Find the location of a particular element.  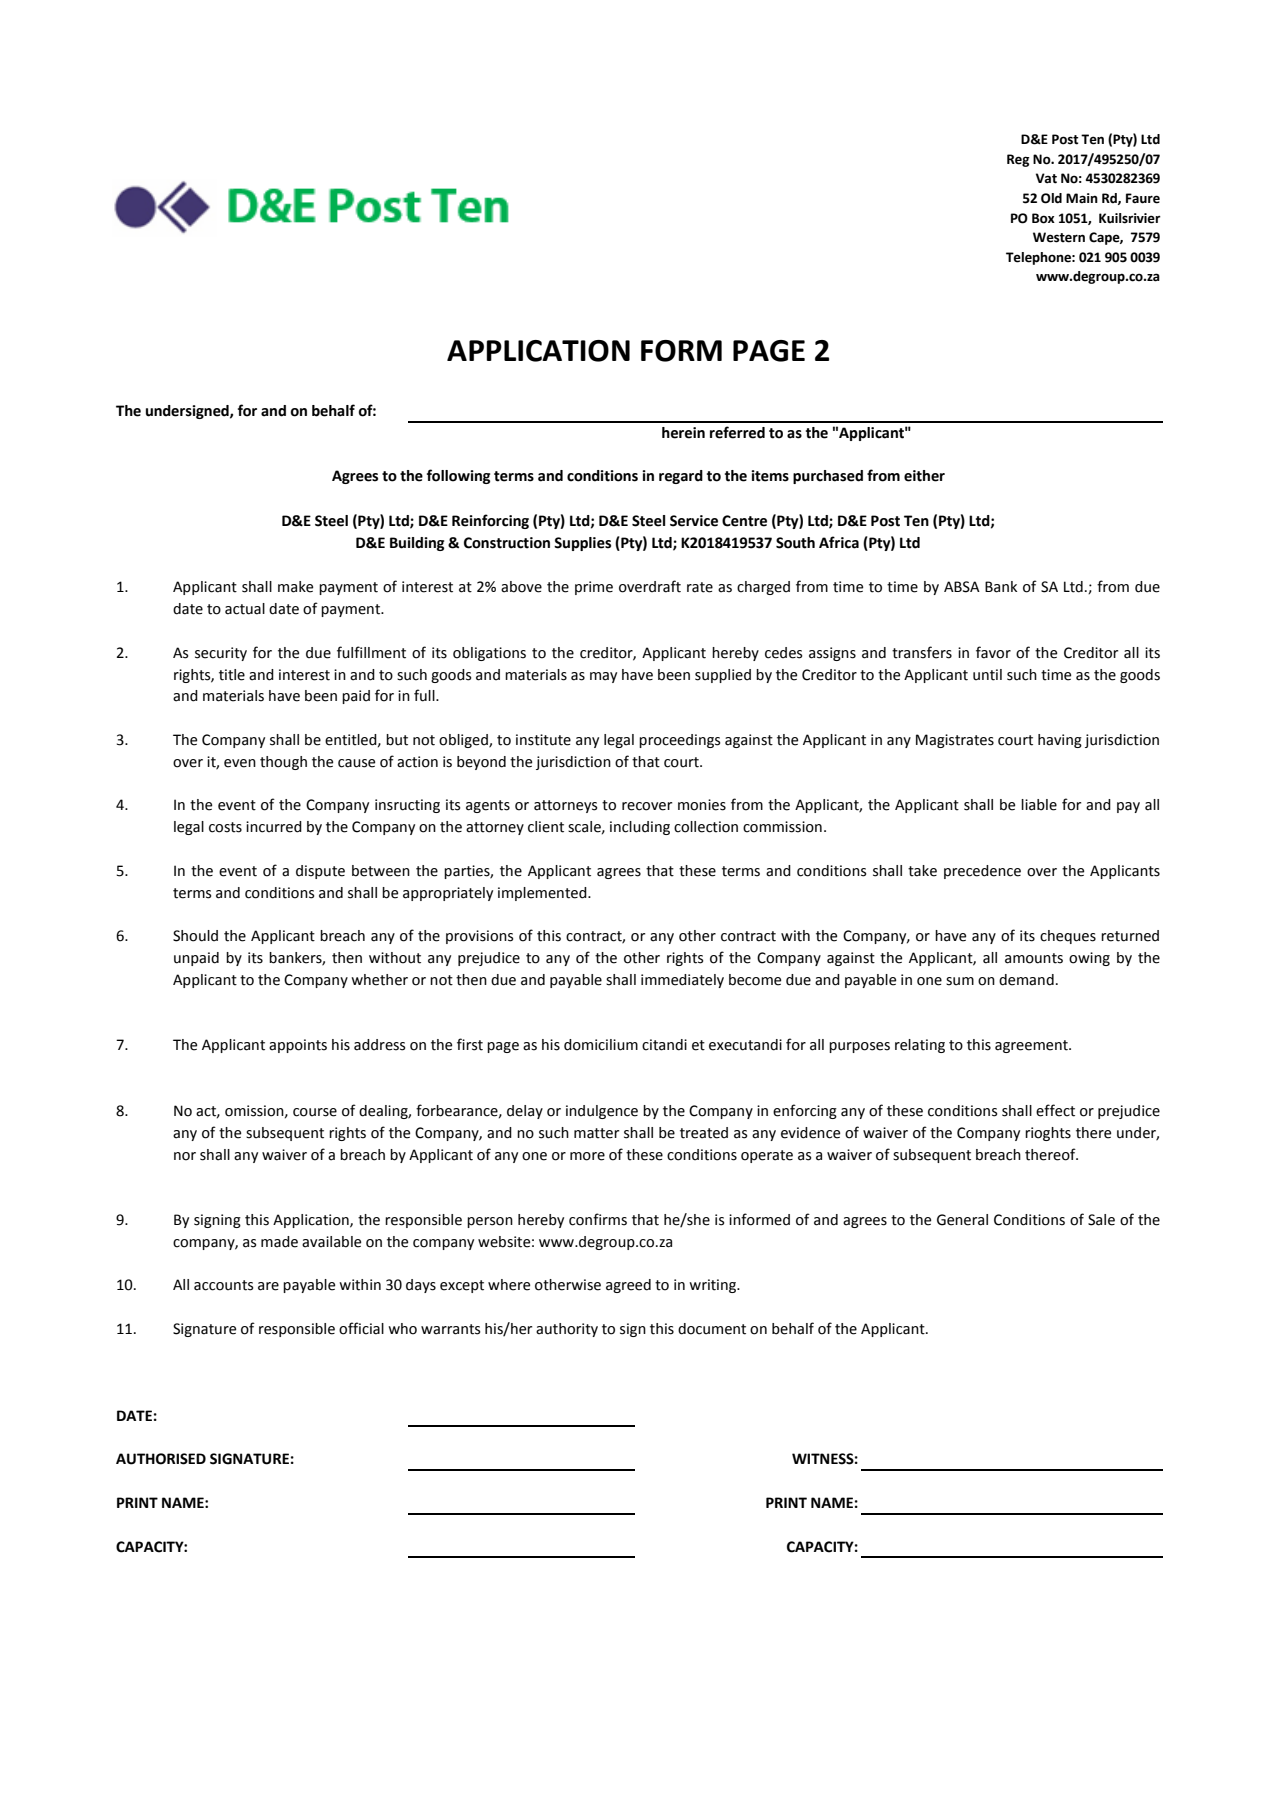

document is located at coordinates (712, 1329).
